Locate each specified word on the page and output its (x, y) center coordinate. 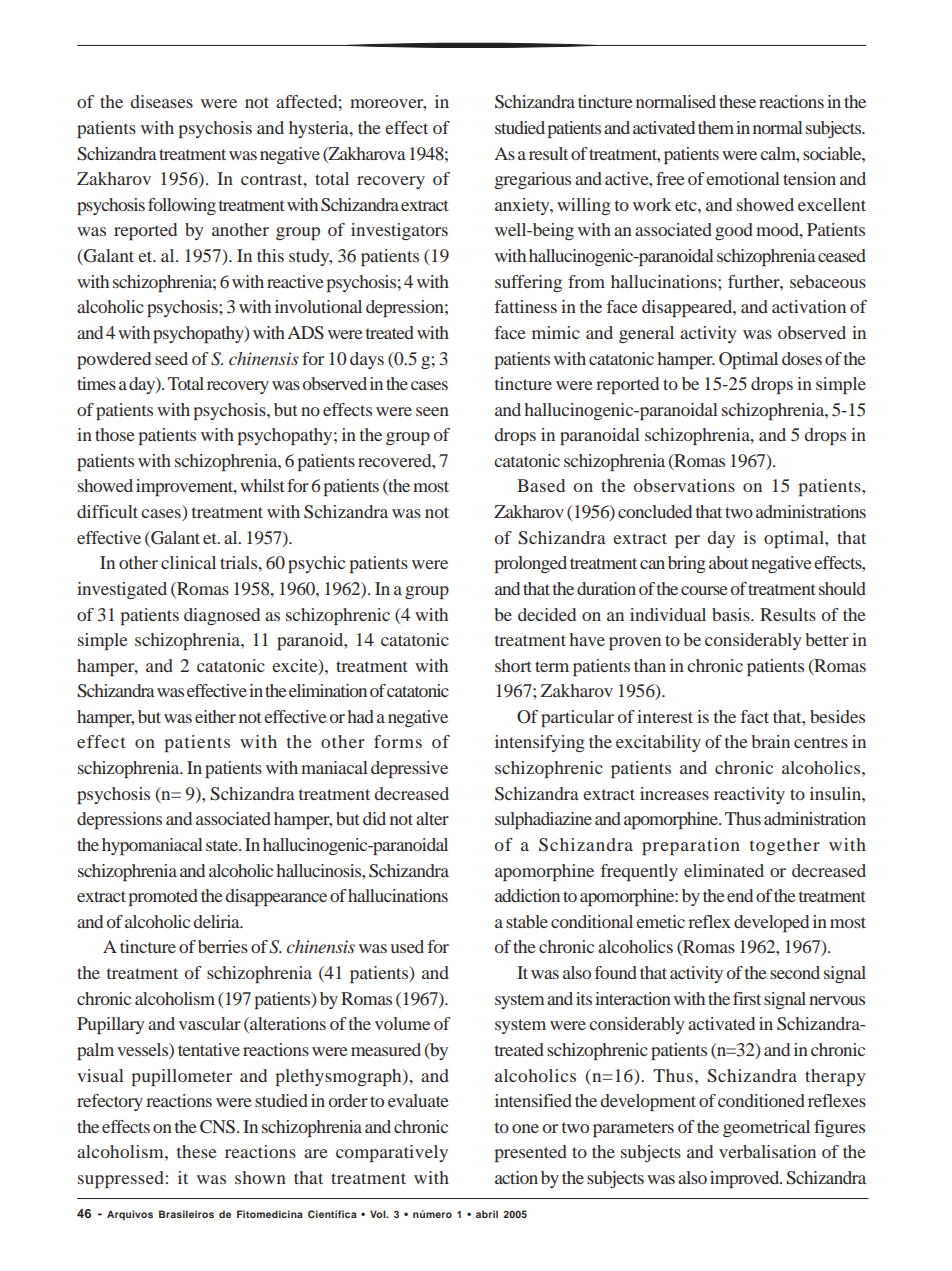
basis (732, 614)
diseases (161, 101)
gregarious (533, 180)
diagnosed (222, 616)
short (513, 665)
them (716, 127)
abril (487, 1214)
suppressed (121, 1179)
